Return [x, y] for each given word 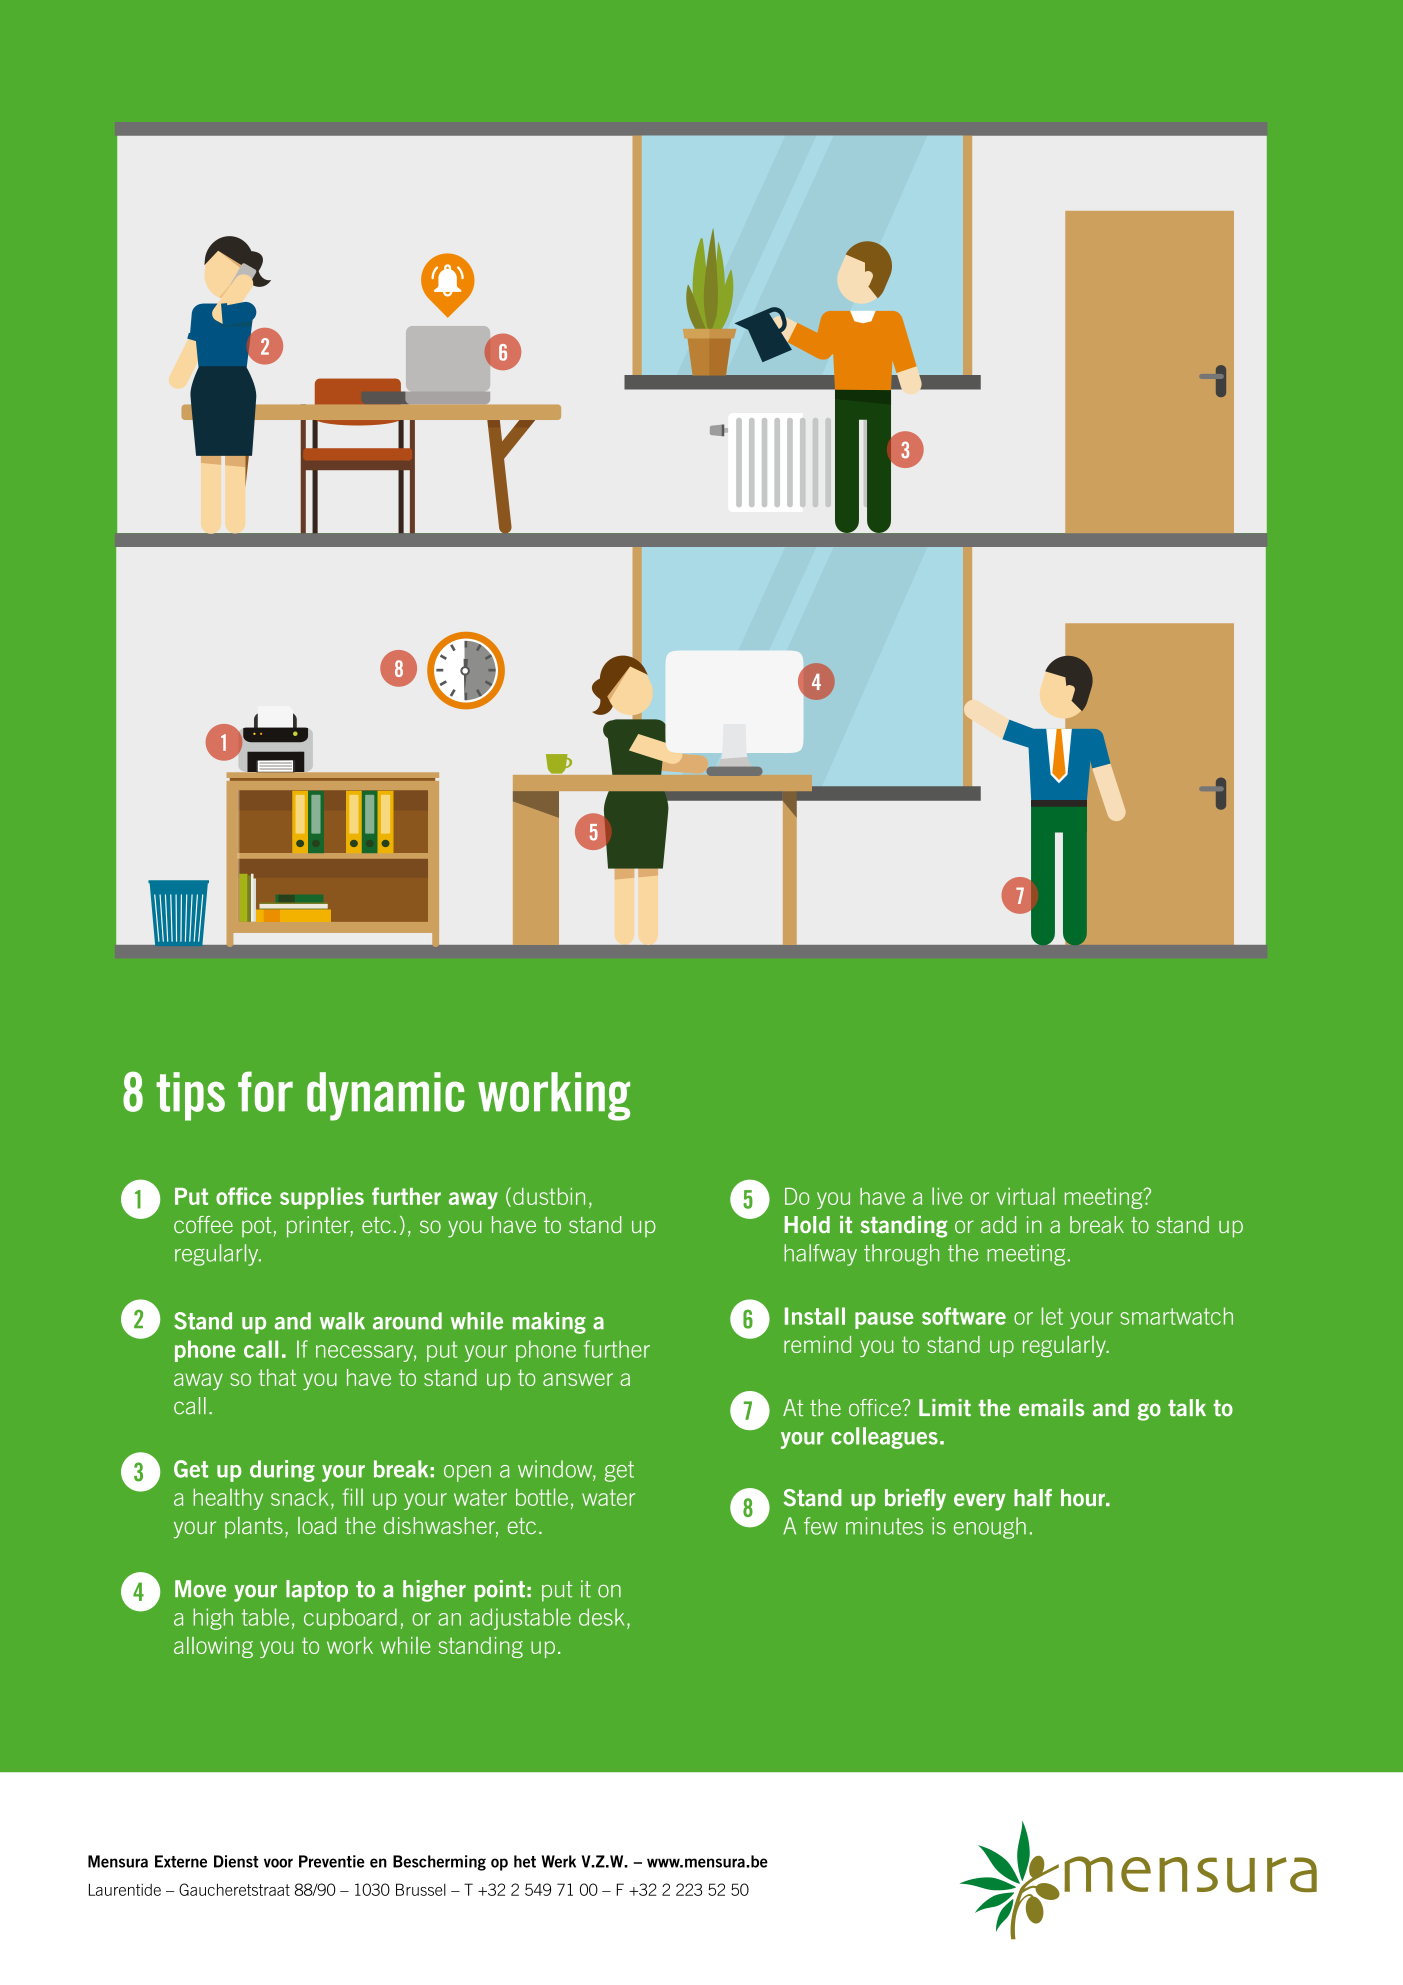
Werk [559, 1861]
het [525, 1861]
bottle [542, 1497]
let [1052, 1316]
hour [1084, 1498]
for [265, 1091]
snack [300, 1497]
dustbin [549, 1196]
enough [990, 1528]
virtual [1026, 1196]
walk [342, 1321]
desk [601, 1617]
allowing [213, 1647]
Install [815, 1316]
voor [278, 1863]
